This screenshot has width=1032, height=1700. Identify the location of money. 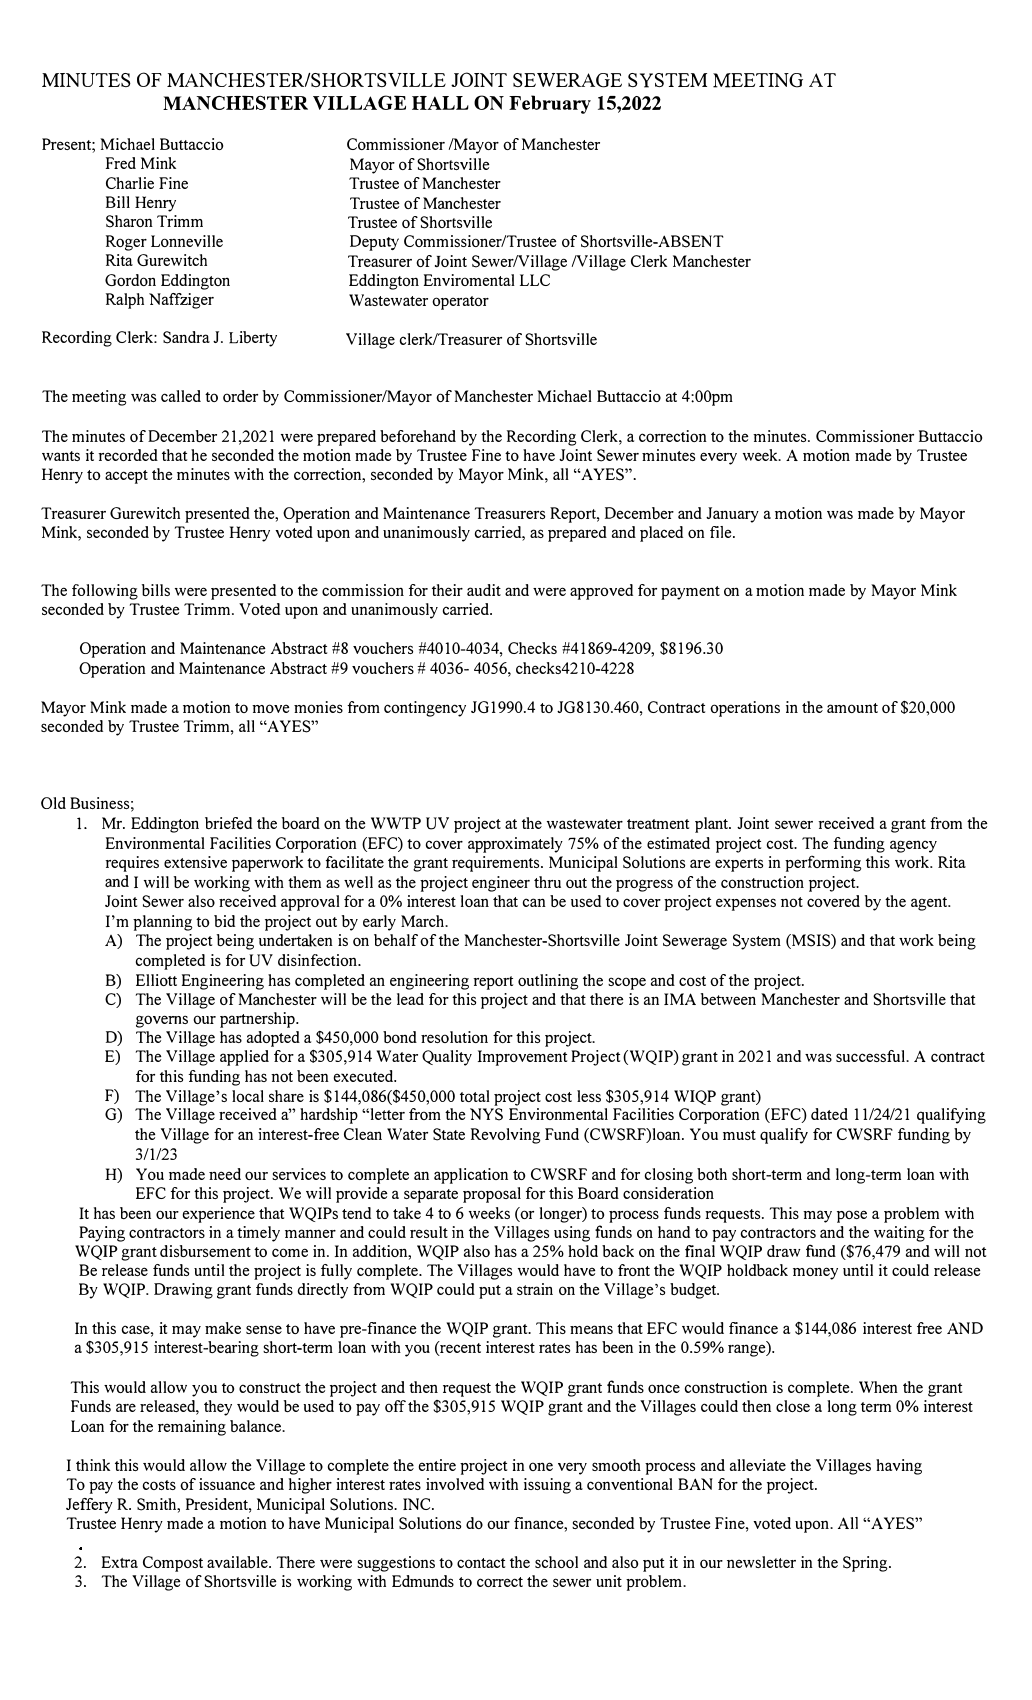
(815, 1273).
